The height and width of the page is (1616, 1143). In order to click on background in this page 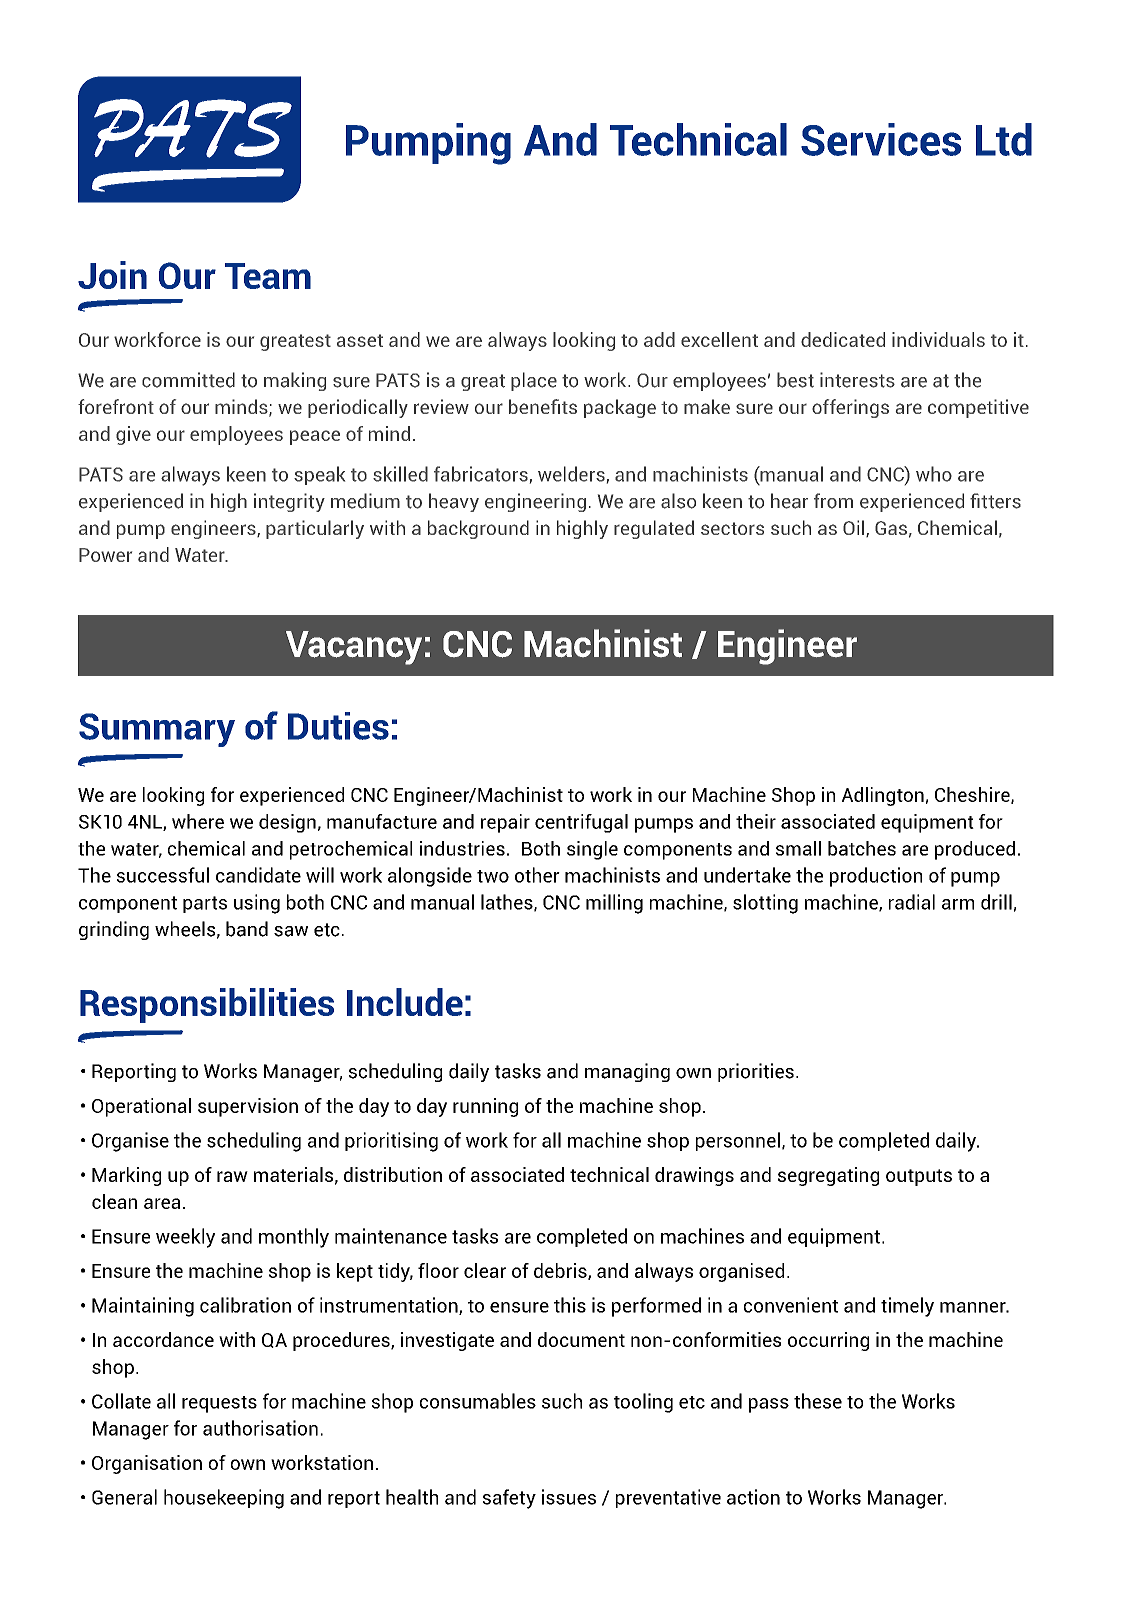, I will do `click(478, 529)`.
